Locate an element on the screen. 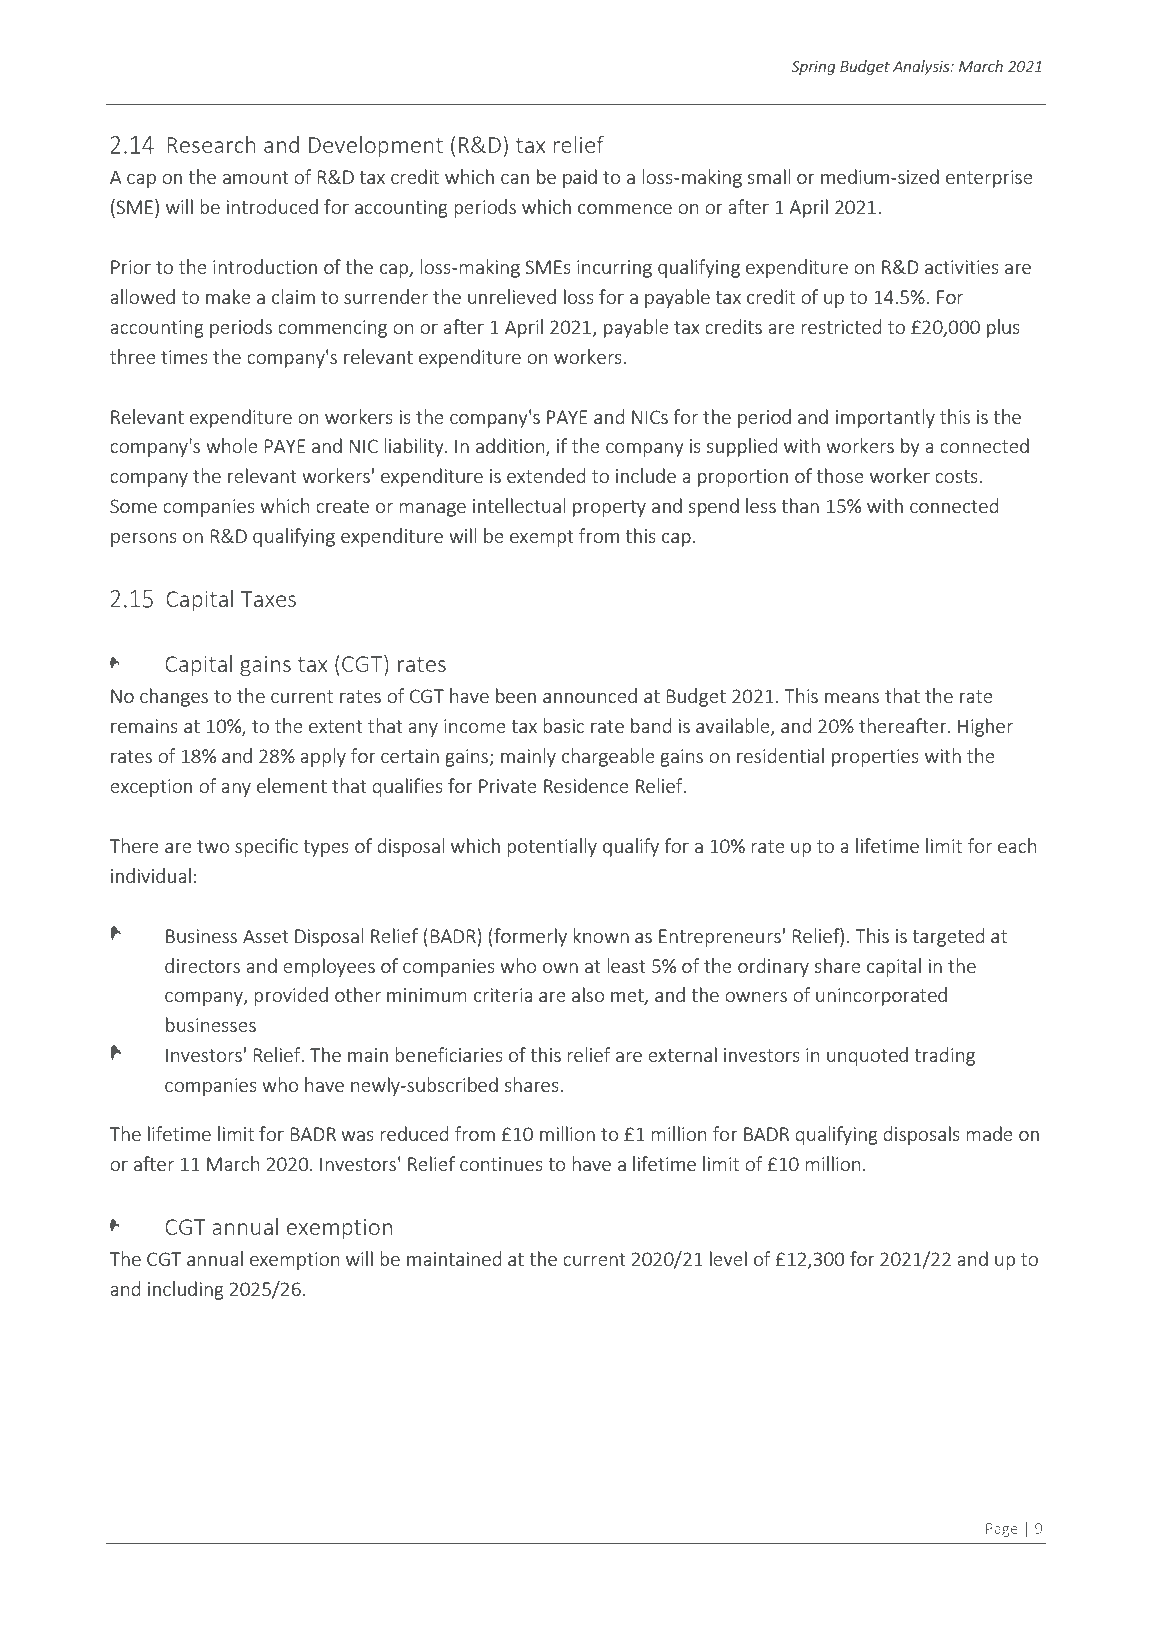  properties is located at coordinates (875, 758).
